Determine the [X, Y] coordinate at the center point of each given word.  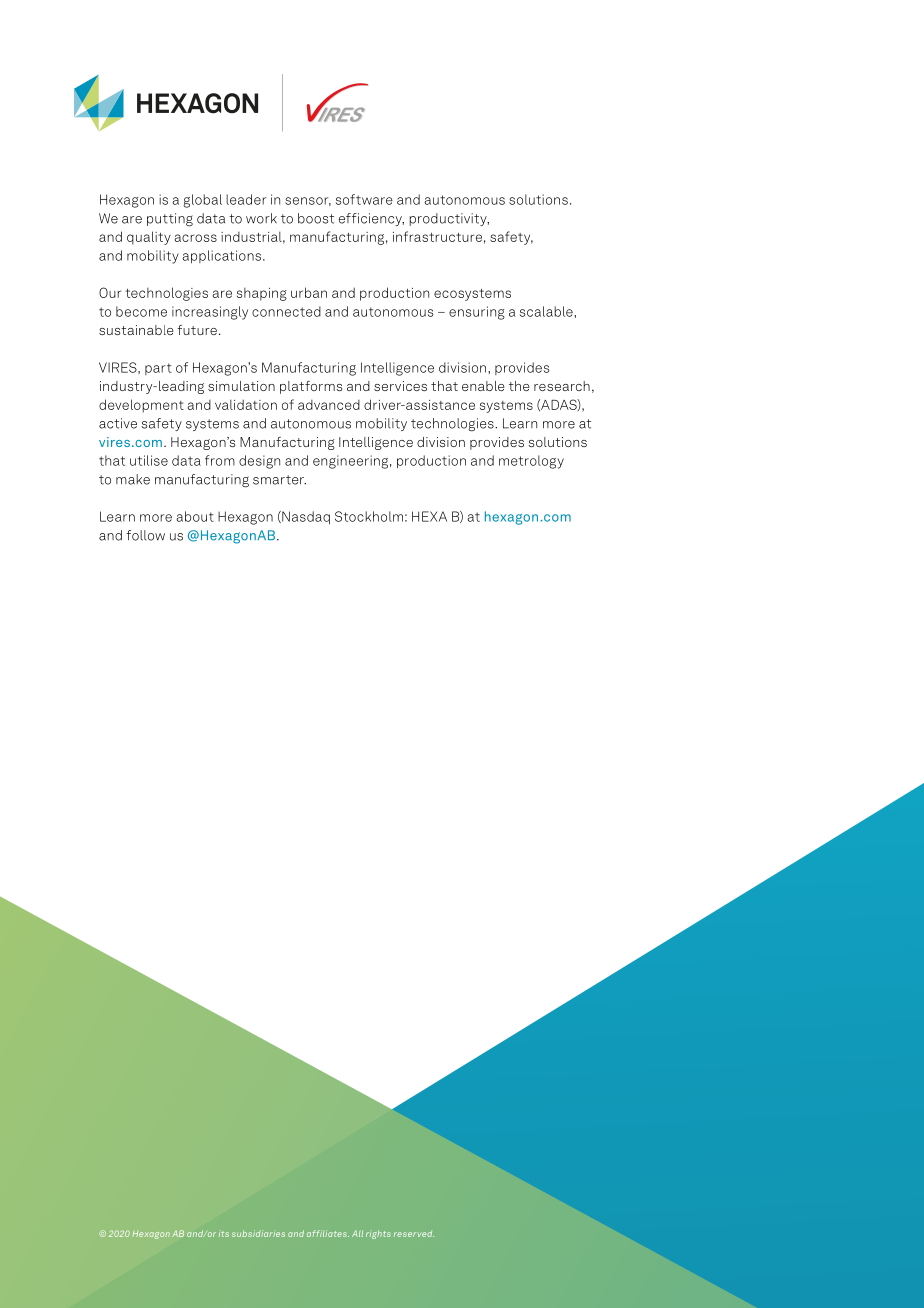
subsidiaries [258, 1233]
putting [170, 220]
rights [378, 1234]
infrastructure [437, 236]
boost [316, 218]
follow [145, 535]
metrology [531, 462]
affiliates [328, 1233]
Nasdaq [305, 518]
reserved [414, 1234]
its [224, 1233]
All [357, 1233]
